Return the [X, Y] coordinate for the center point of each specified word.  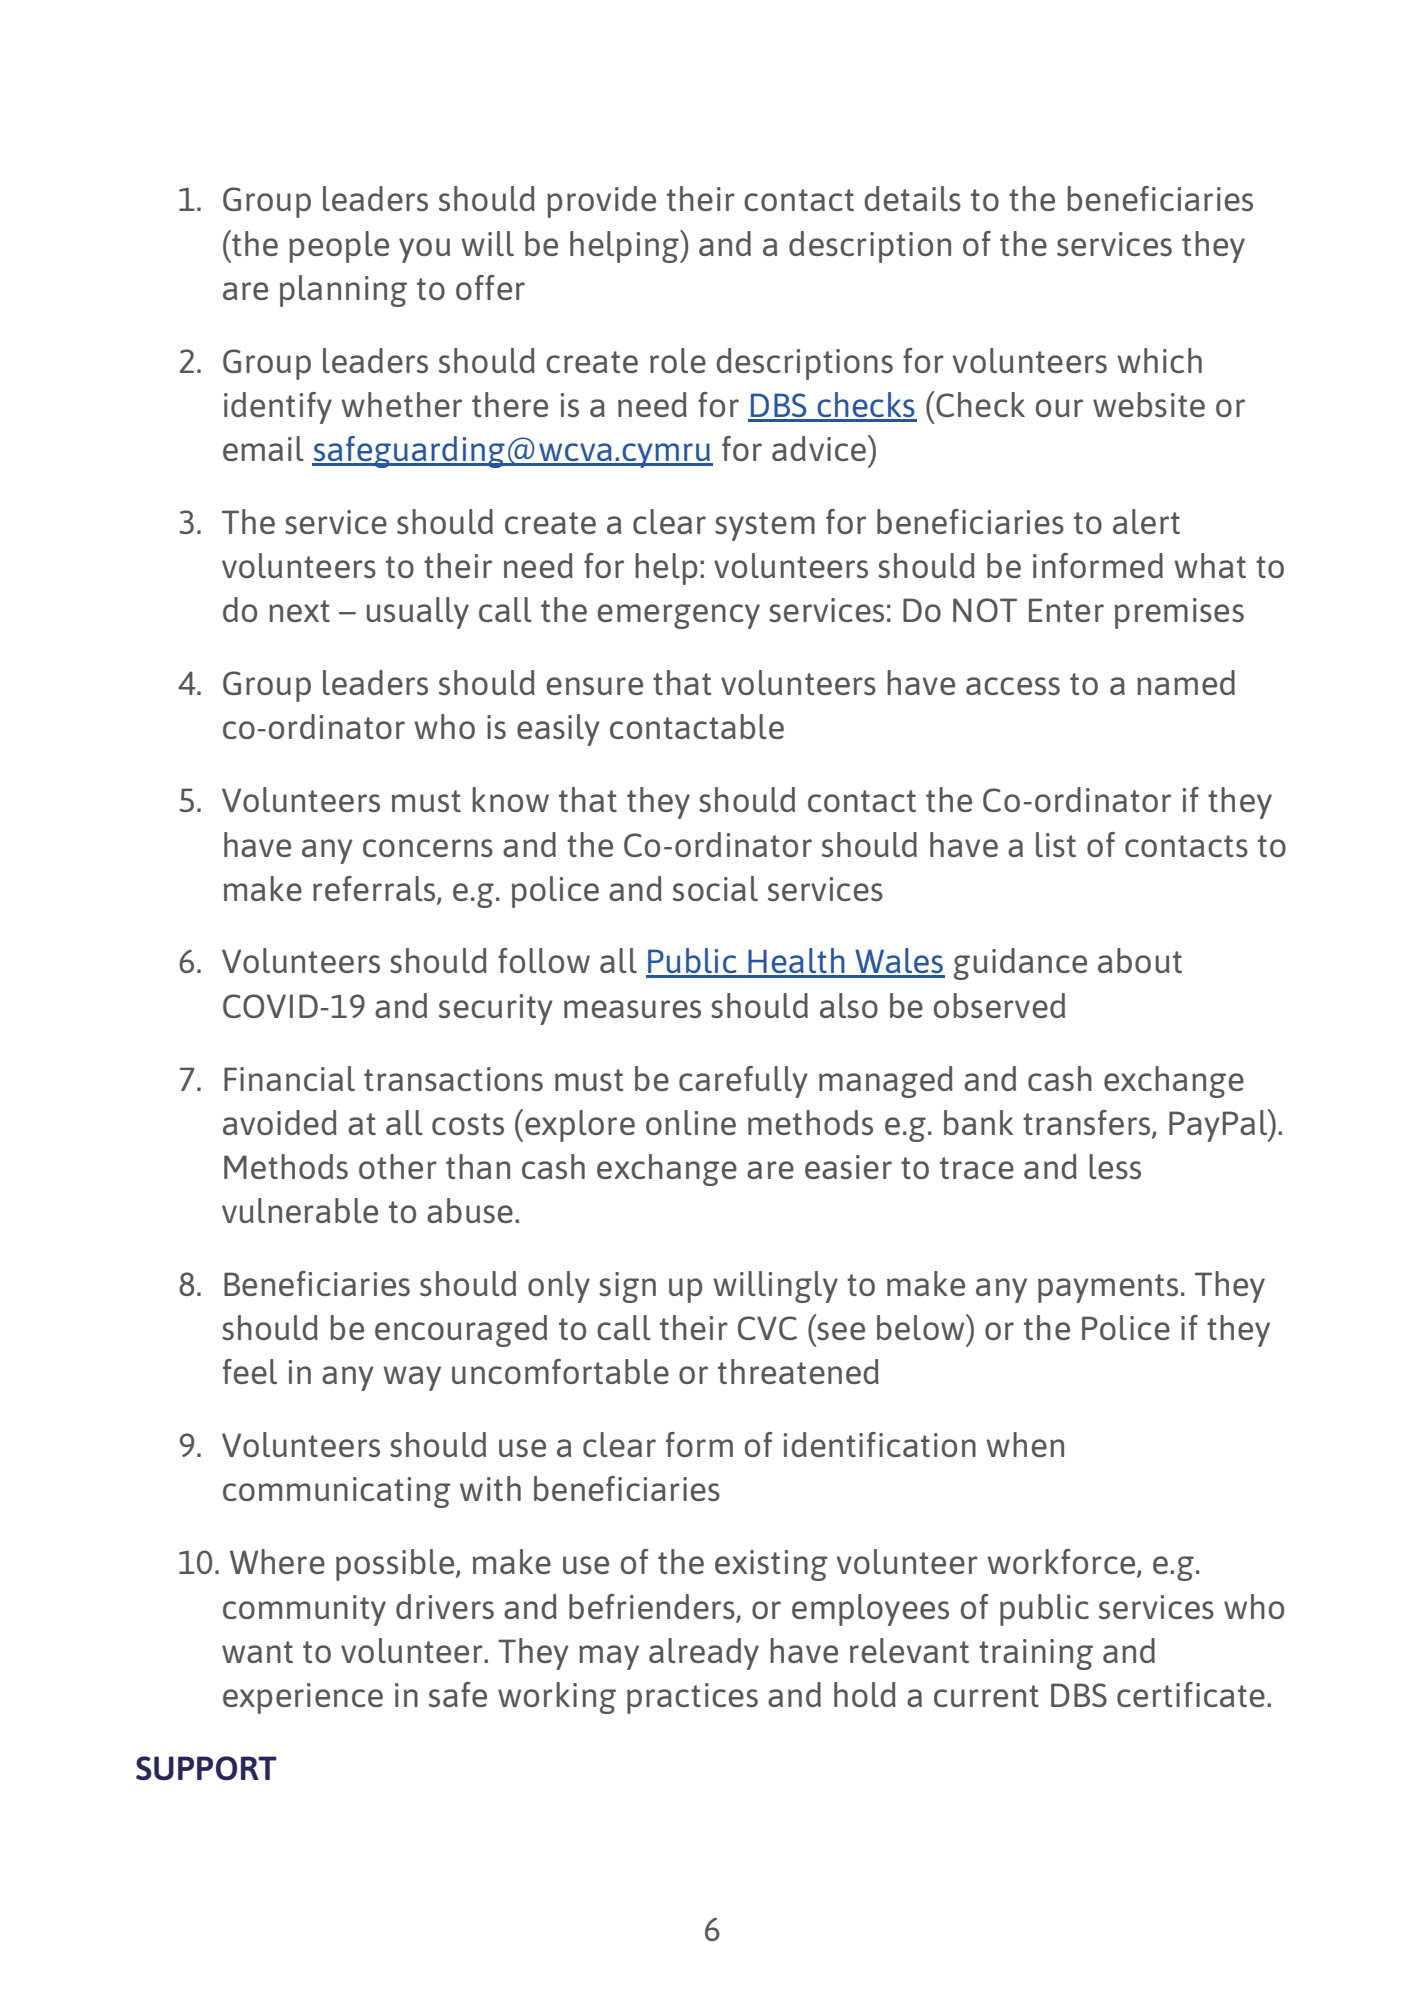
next [299, 611]
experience [303, 1698]
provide [601, 202]
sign [627, 1287]
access [1013, 686]
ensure [595, 686]
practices [692, 1698]
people [339, 247]
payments [1108, 1288]
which [1159, 360]
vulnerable [300, 1210]
